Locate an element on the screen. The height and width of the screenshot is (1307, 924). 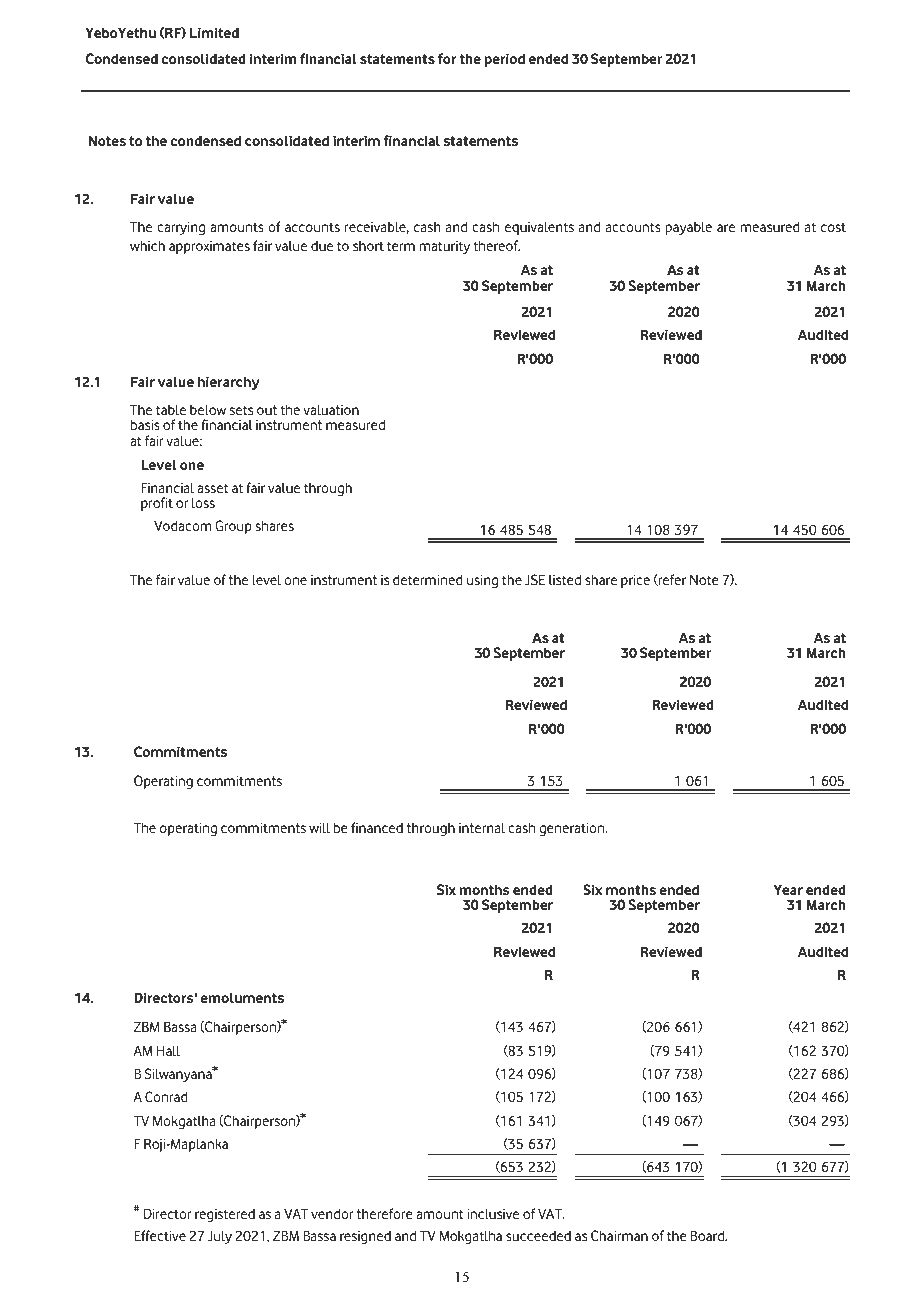
Limited is located at coordinates (214, 32).
